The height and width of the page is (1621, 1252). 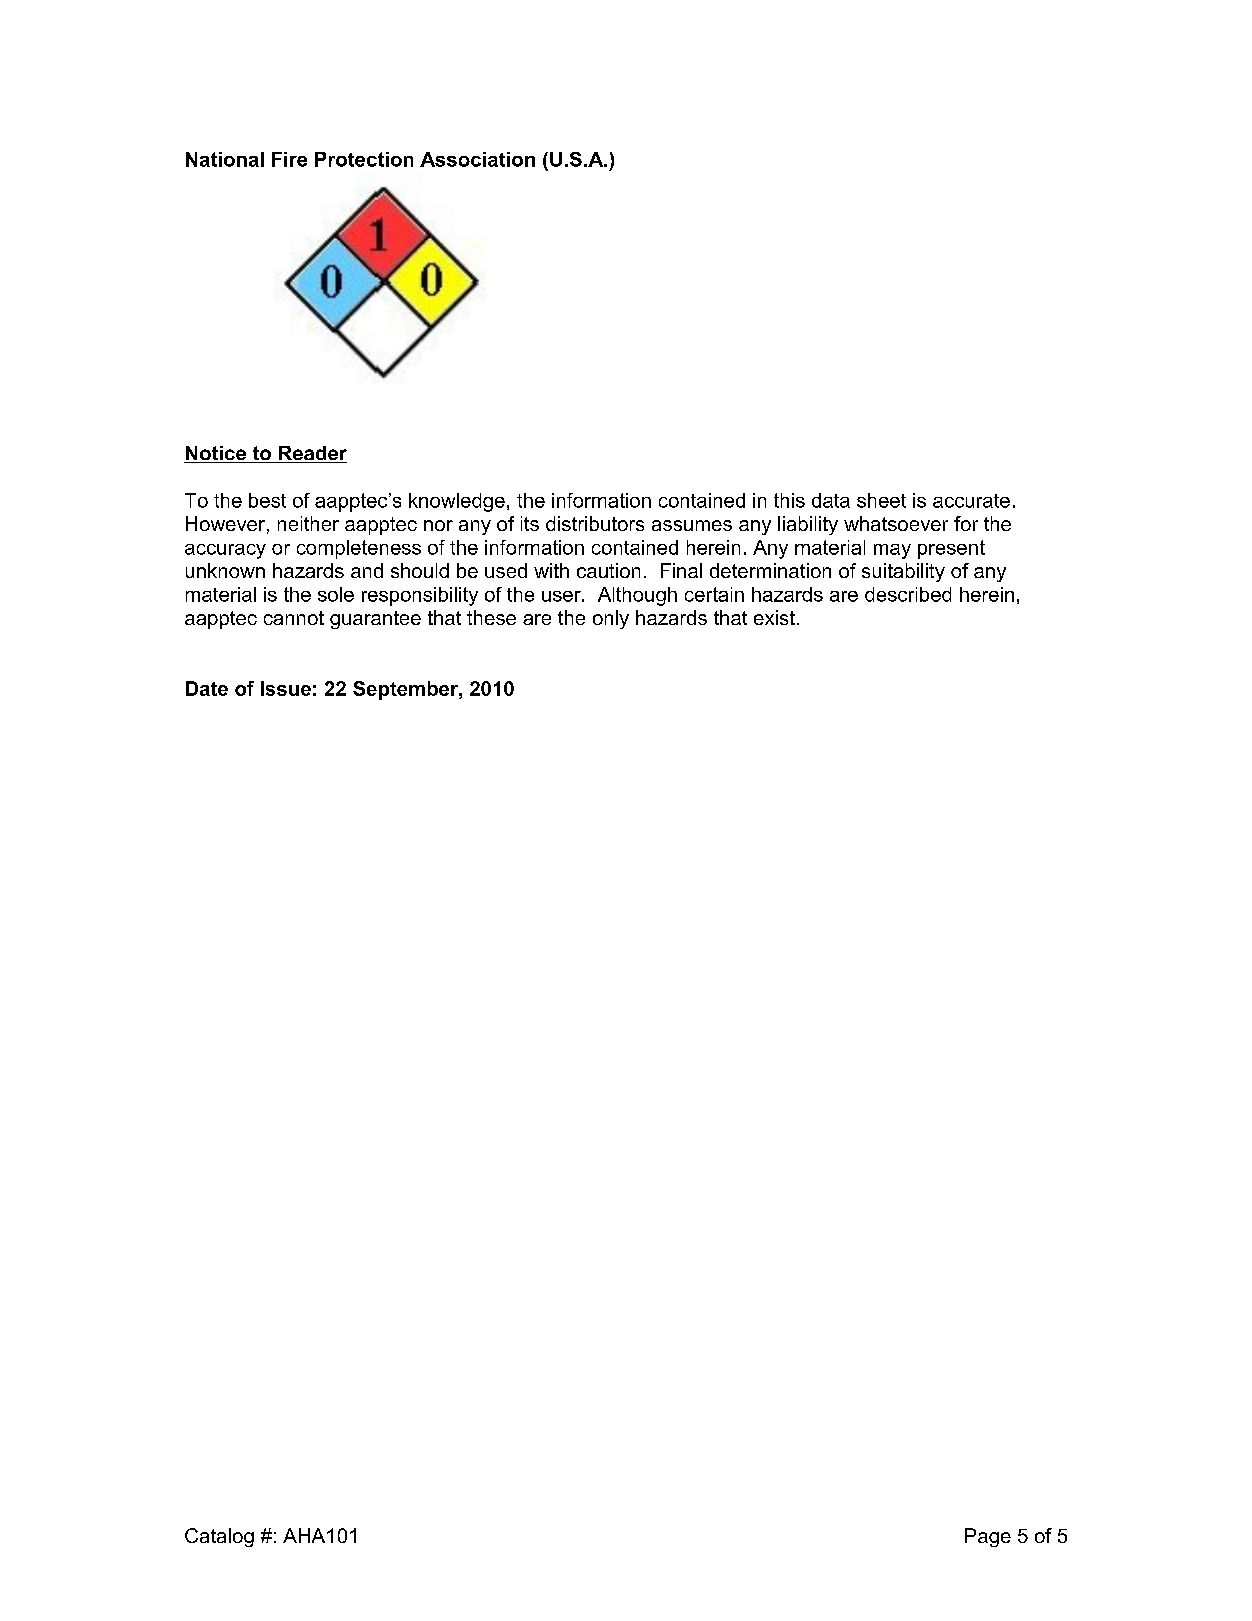 What do you see at coordinates (286, 688) in the page?
I see `Issue` at bounding box center [286, 688].
